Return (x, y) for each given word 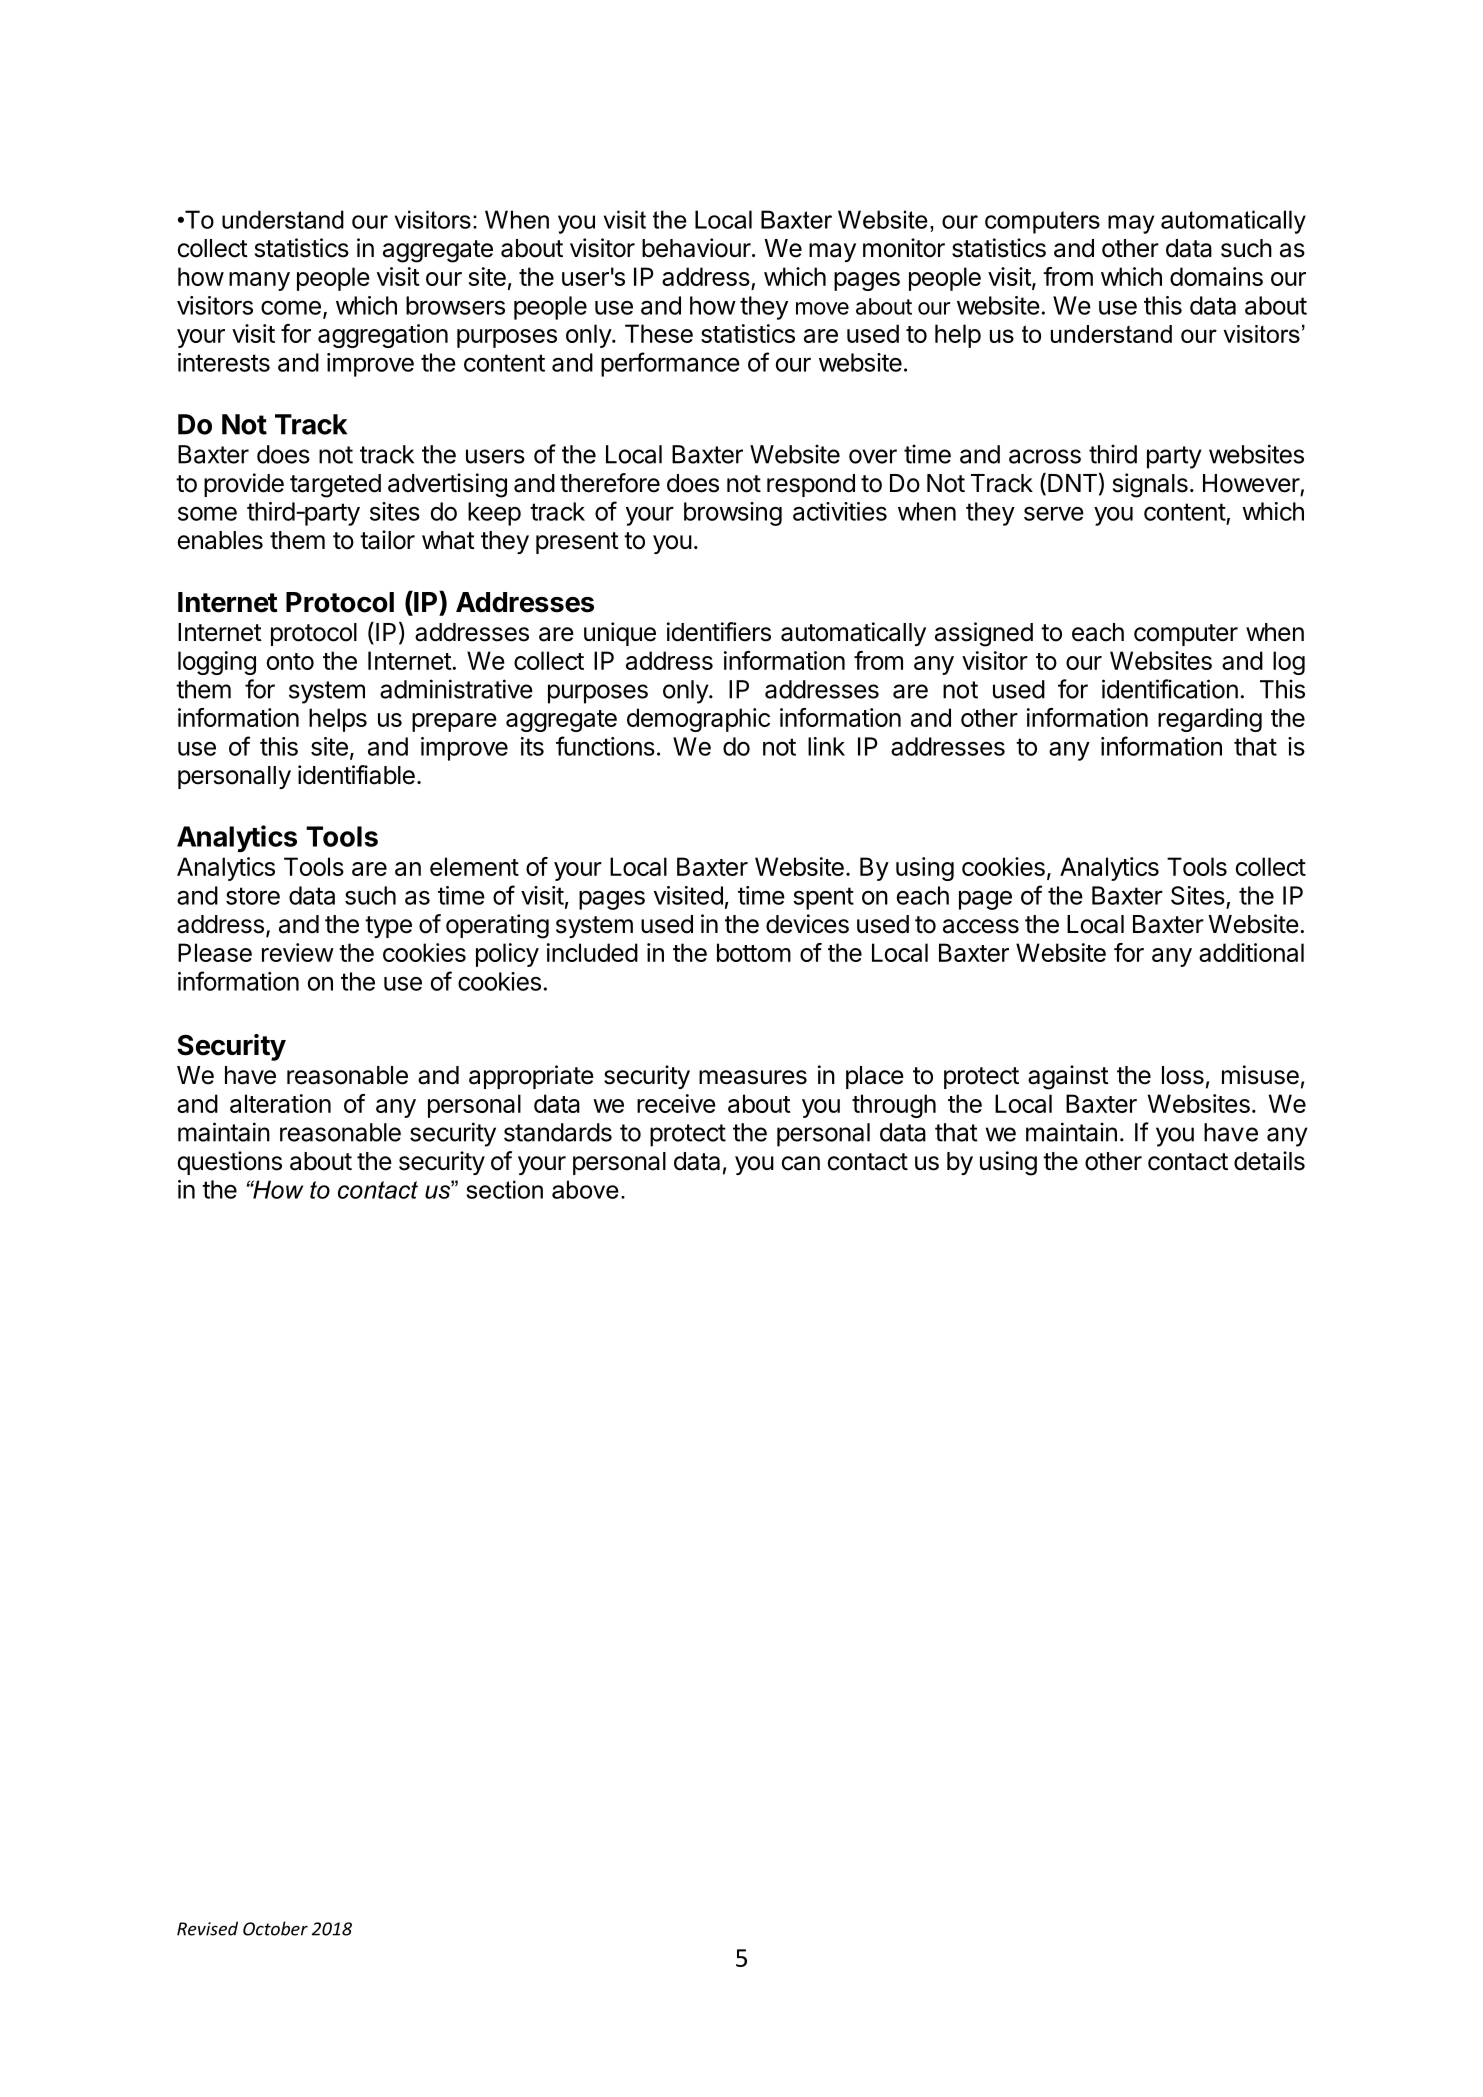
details (1269, 1161)
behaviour (697, 248)
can (801, 1163)
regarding (1210, 720)
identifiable (356, 775)
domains (1216, 276)
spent (823, 898)
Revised (207, 1928)
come (291, 307)
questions (229, 1163)
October (275, 1928)
